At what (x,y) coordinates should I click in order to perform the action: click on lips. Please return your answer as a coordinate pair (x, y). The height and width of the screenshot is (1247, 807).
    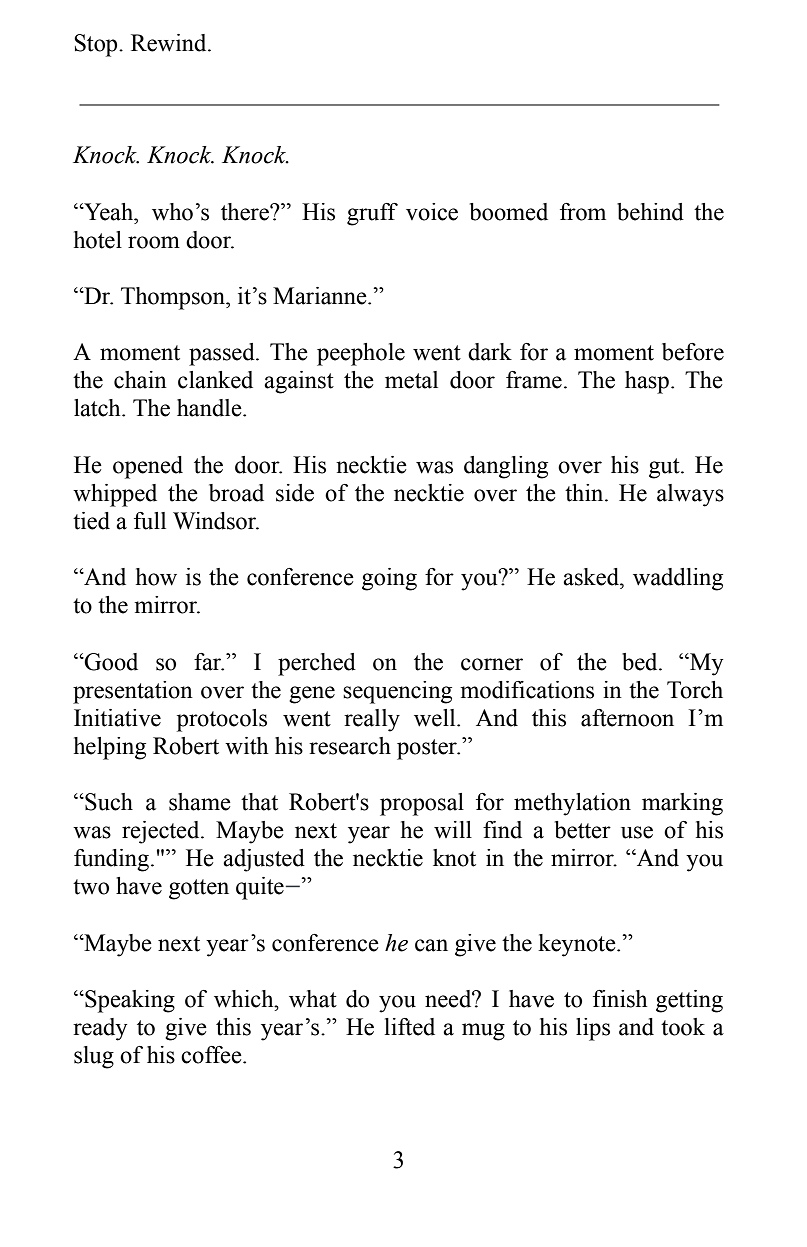
    Looking at the image, I should click on (593, 1029).
